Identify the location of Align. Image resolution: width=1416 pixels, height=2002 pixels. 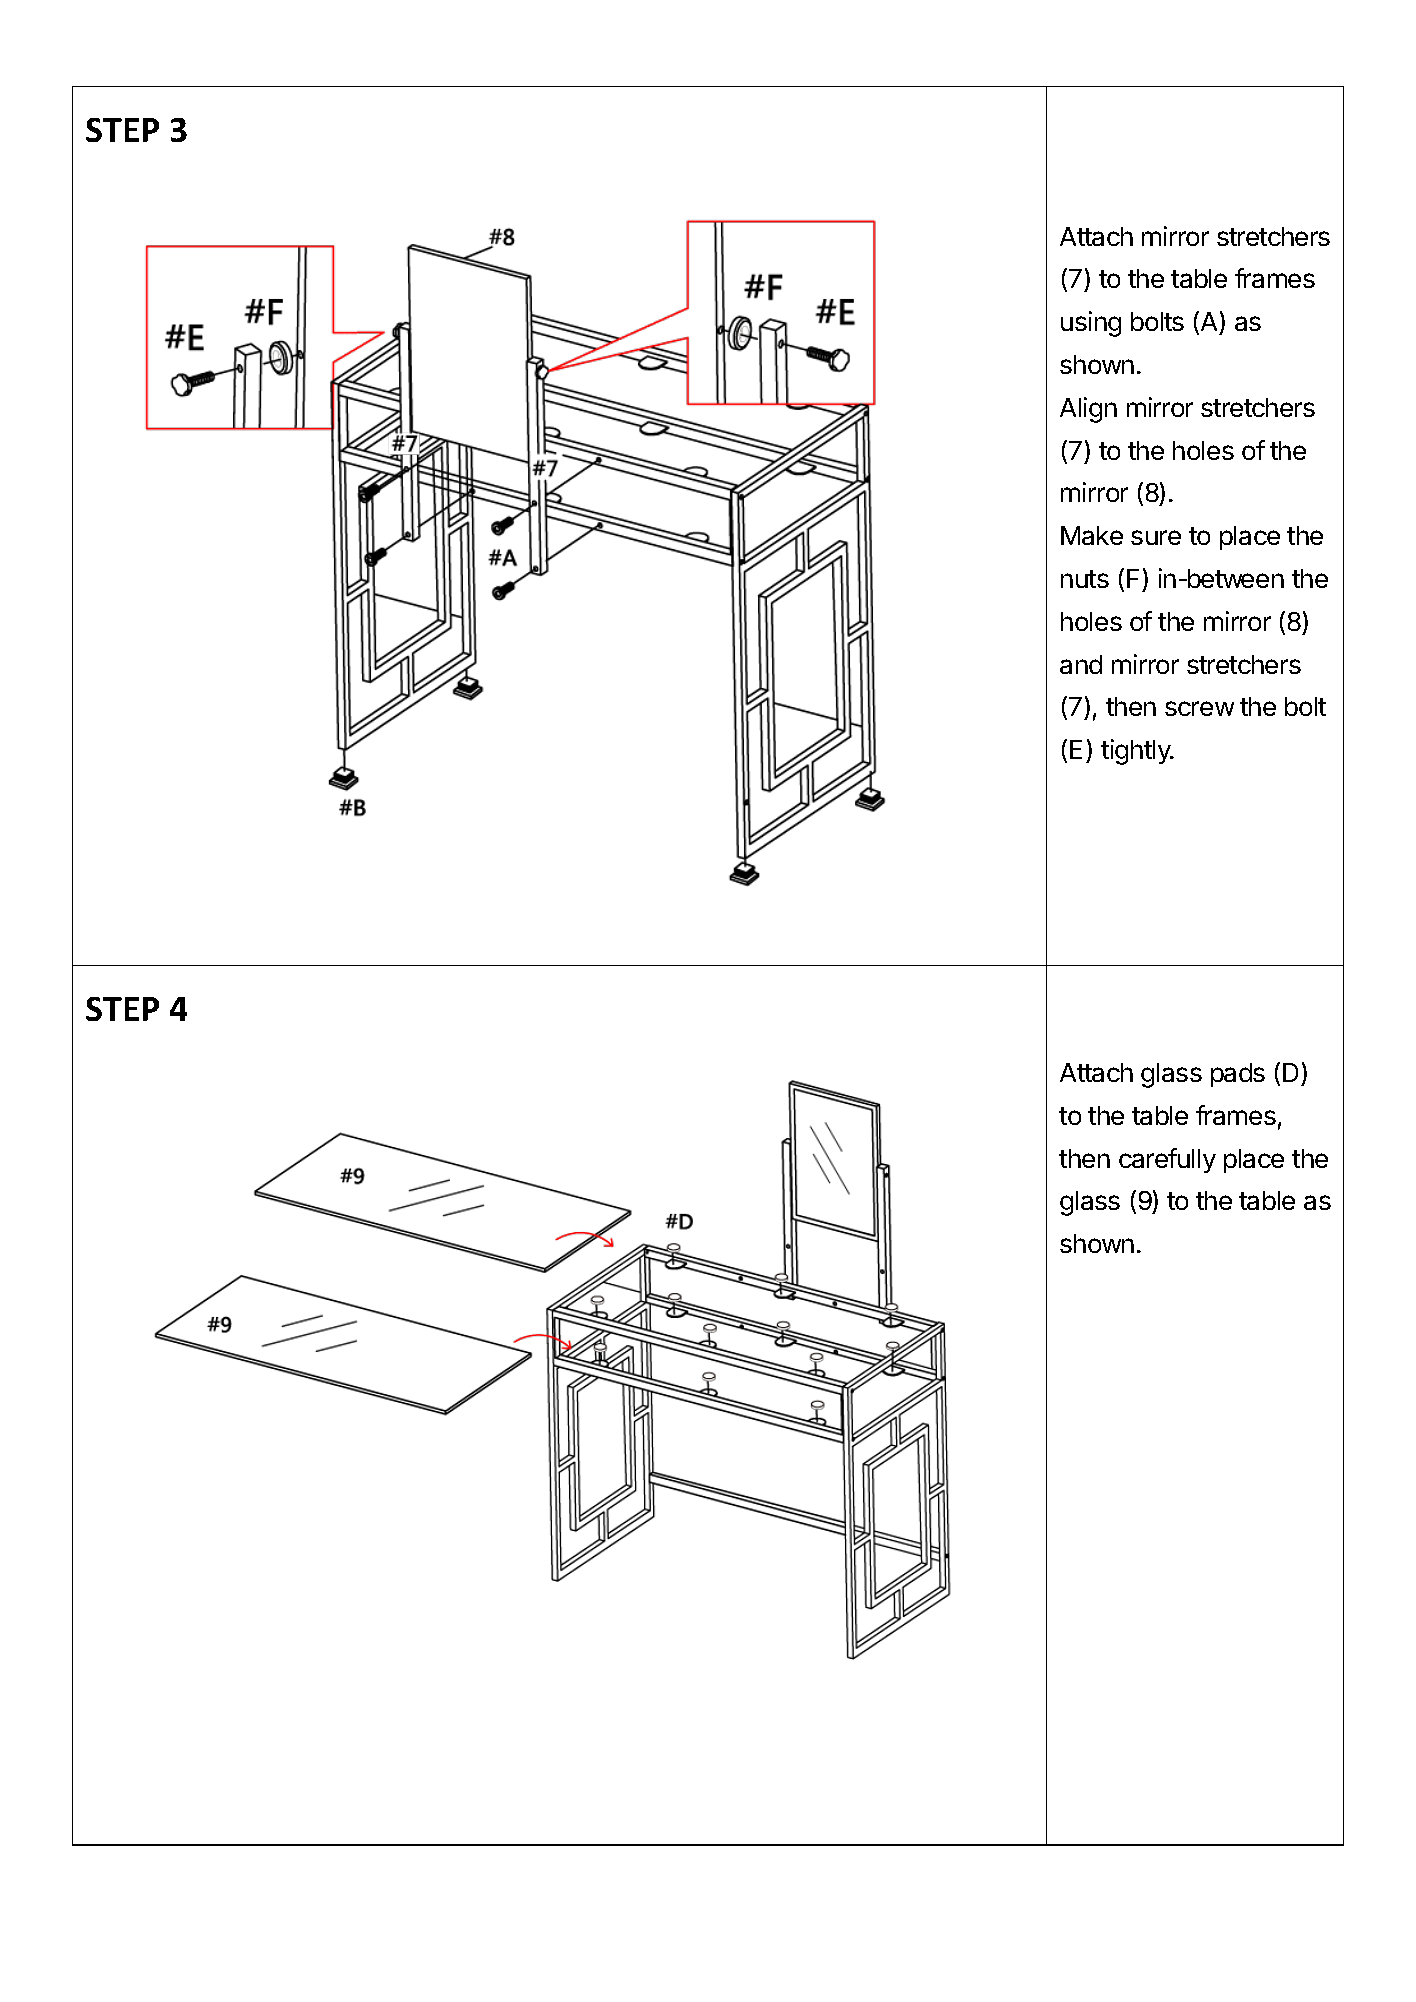
(1088, 410).
